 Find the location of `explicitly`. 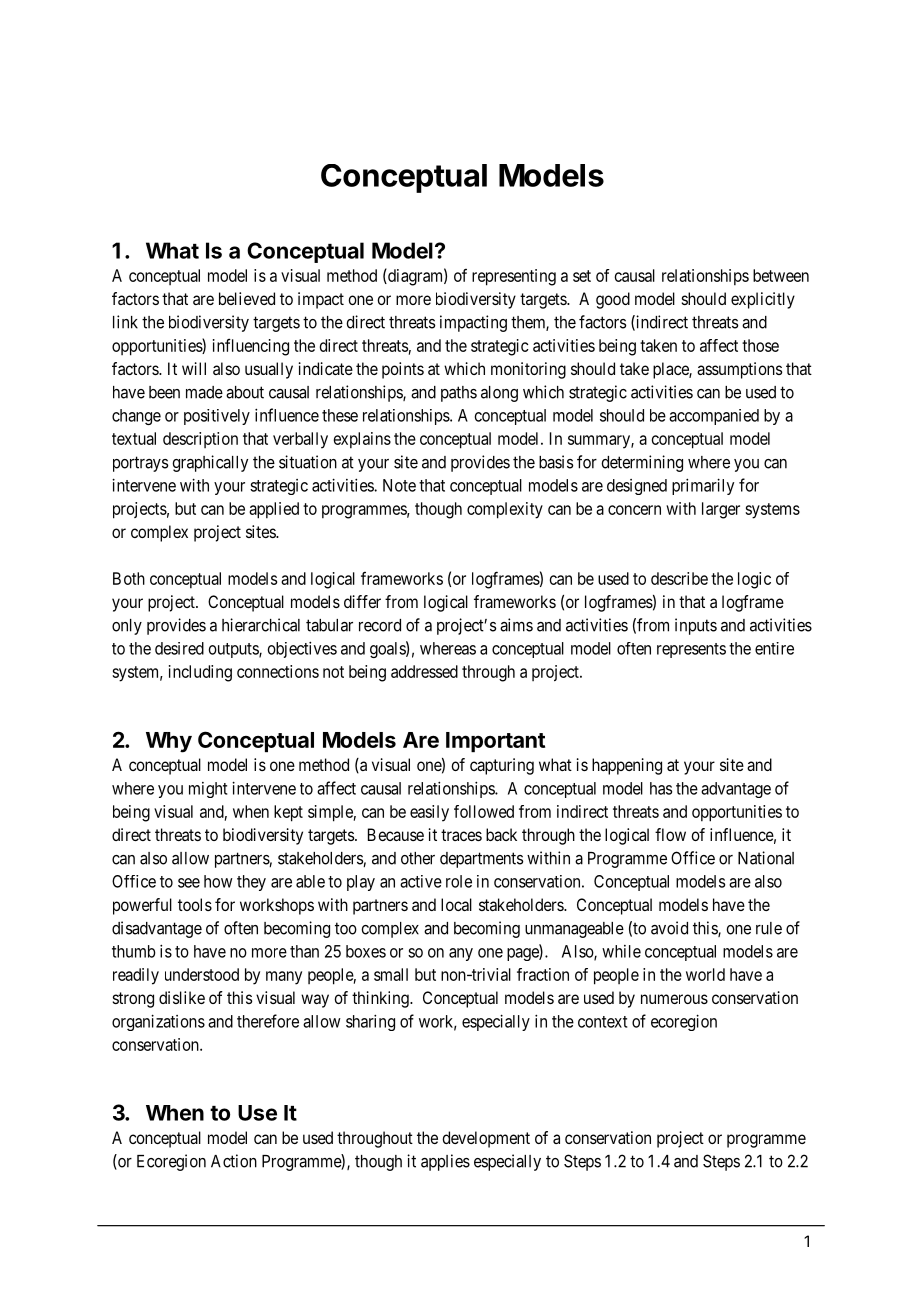

explicitly is located at coordinates (763, 300).
